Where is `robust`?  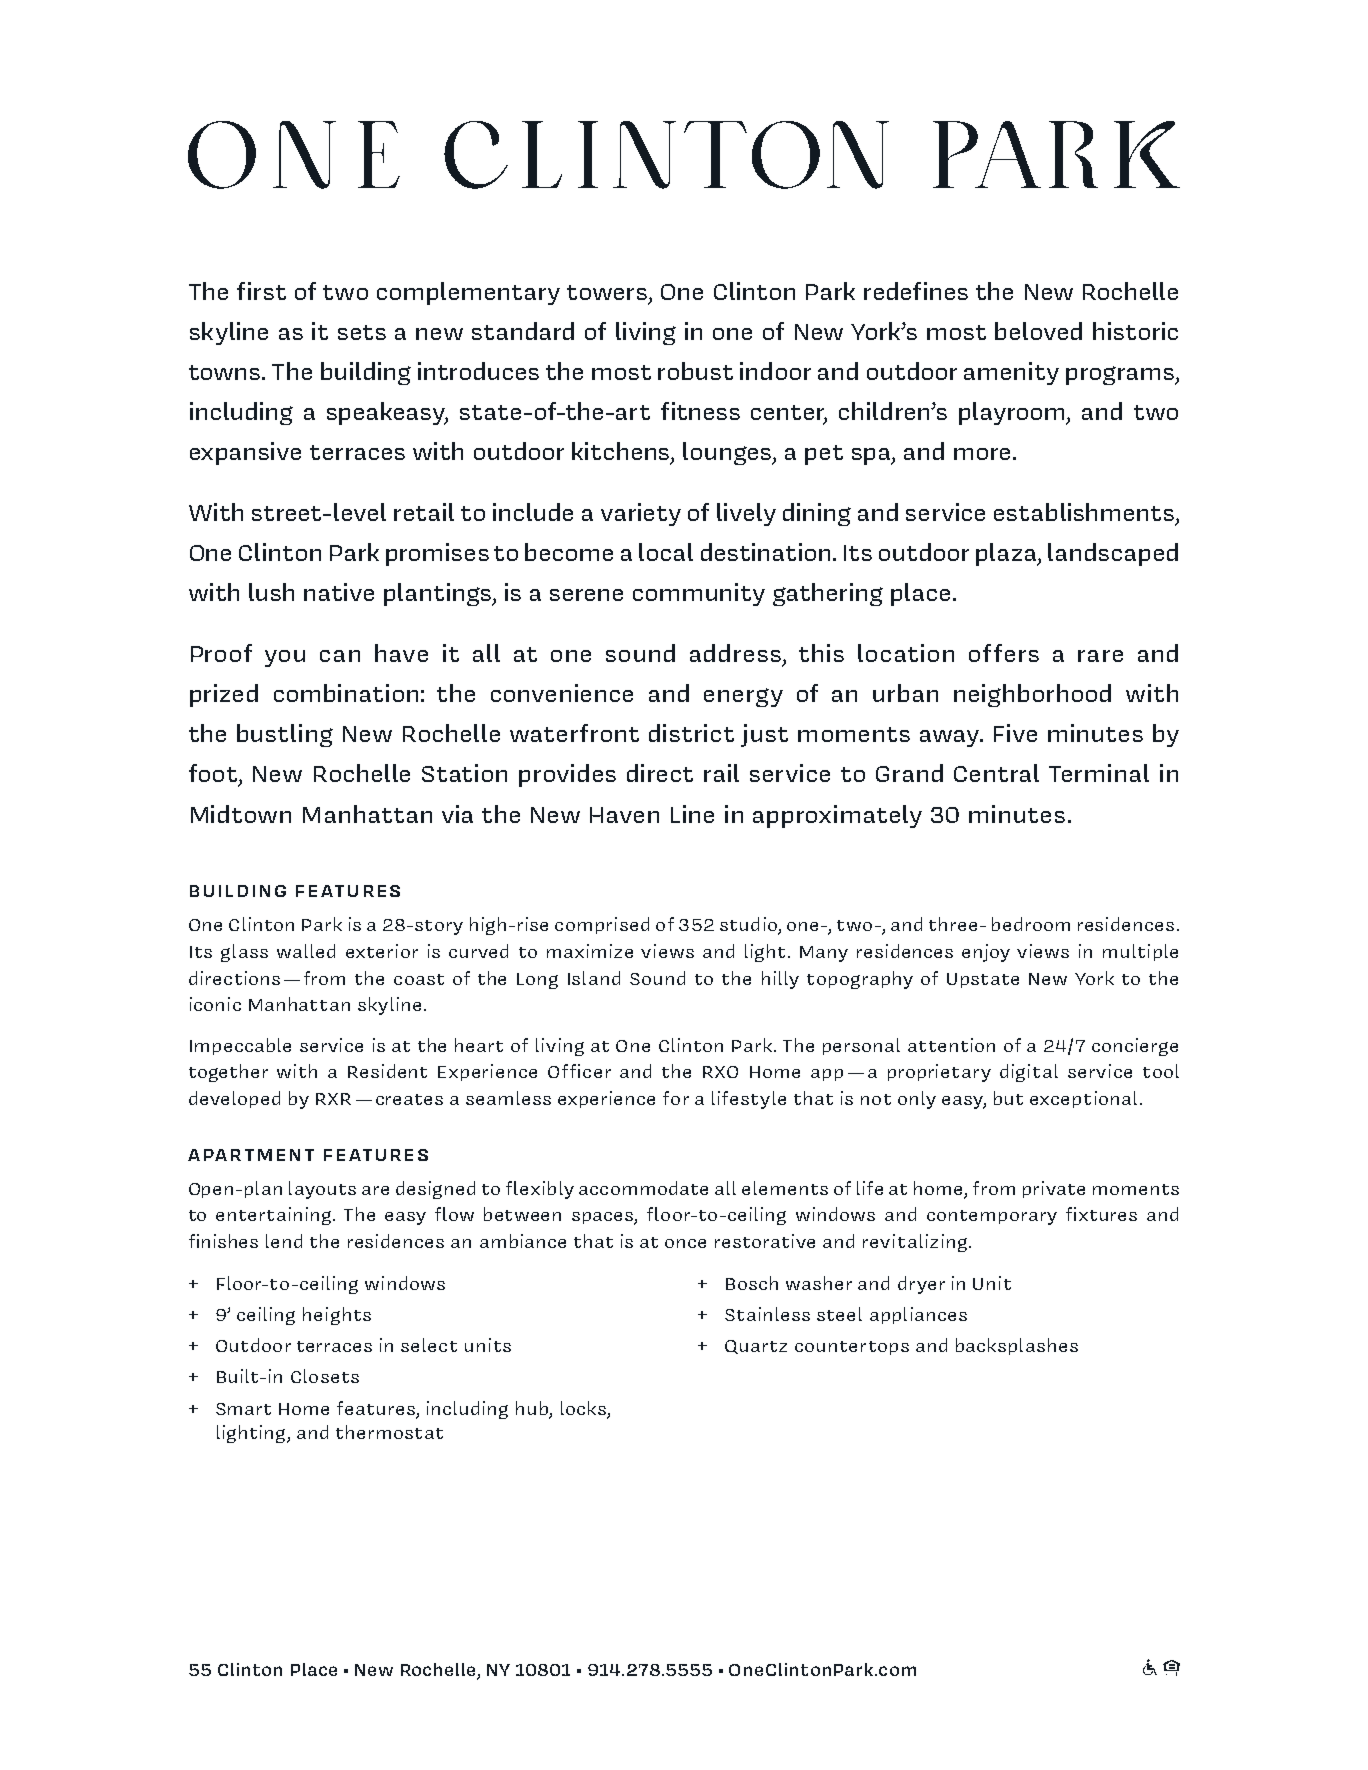
robust is located at coordinates (695, 371).
